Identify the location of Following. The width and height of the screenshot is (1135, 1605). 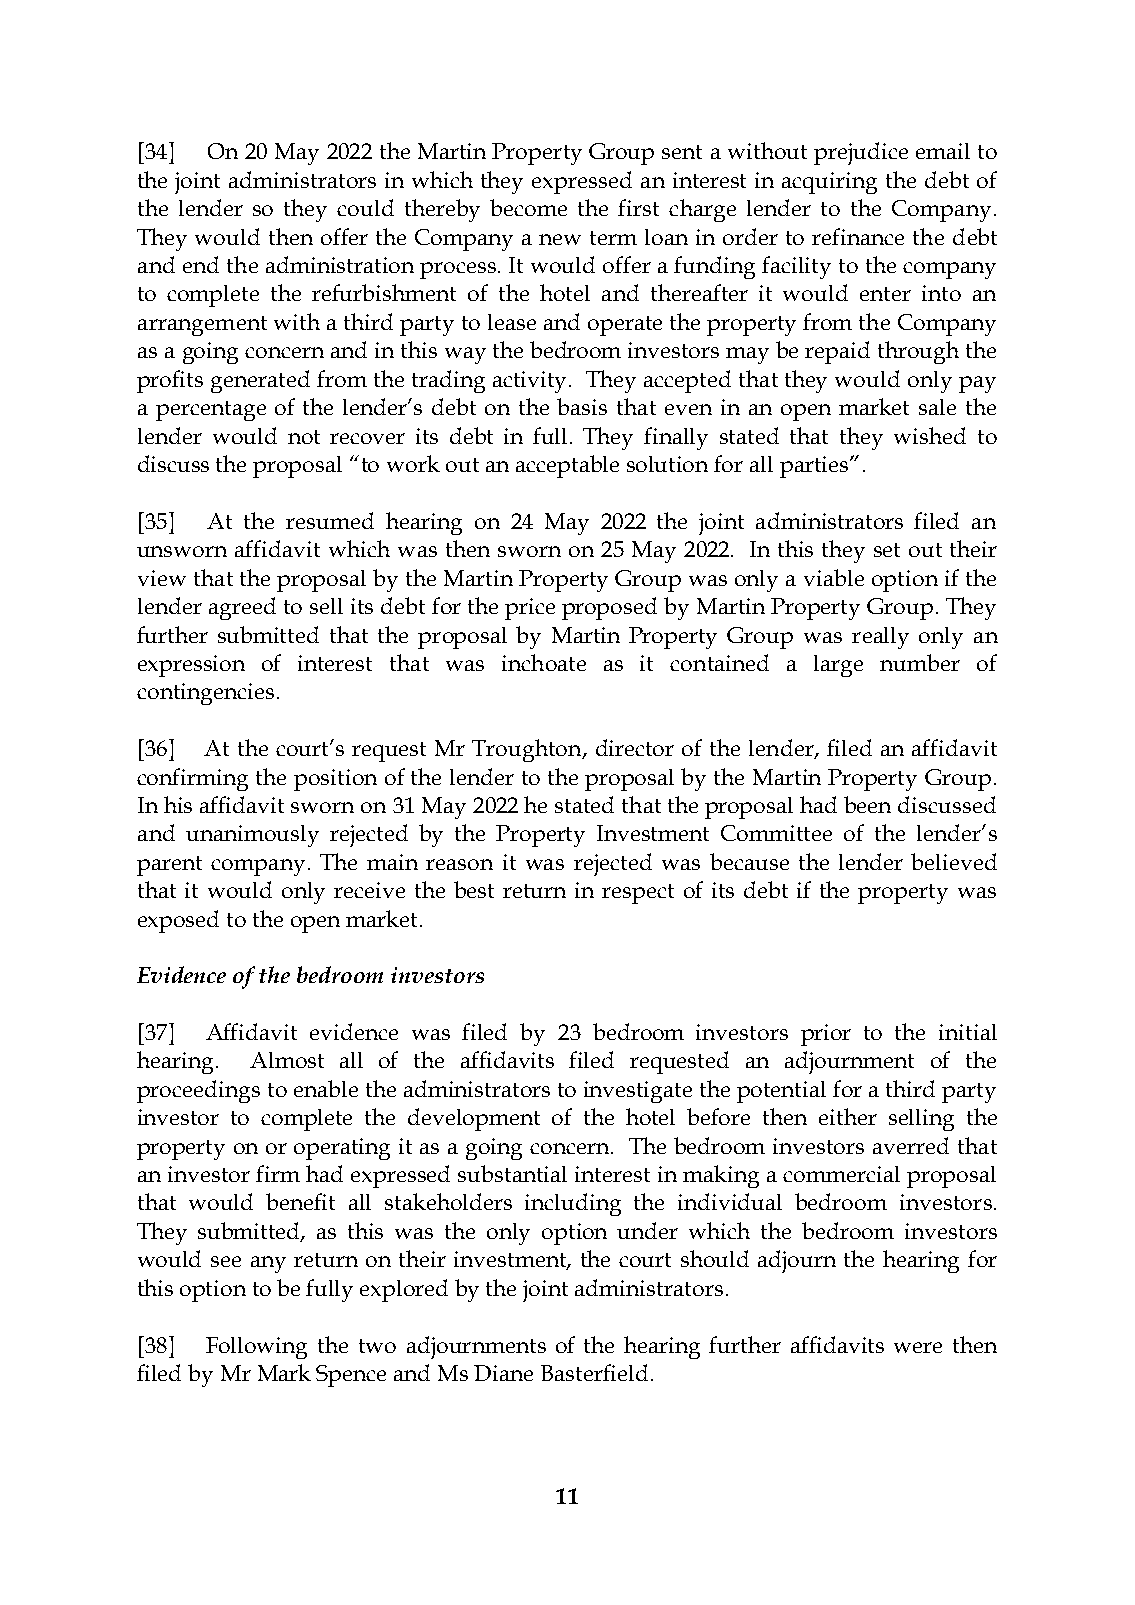
(256, 1348).
